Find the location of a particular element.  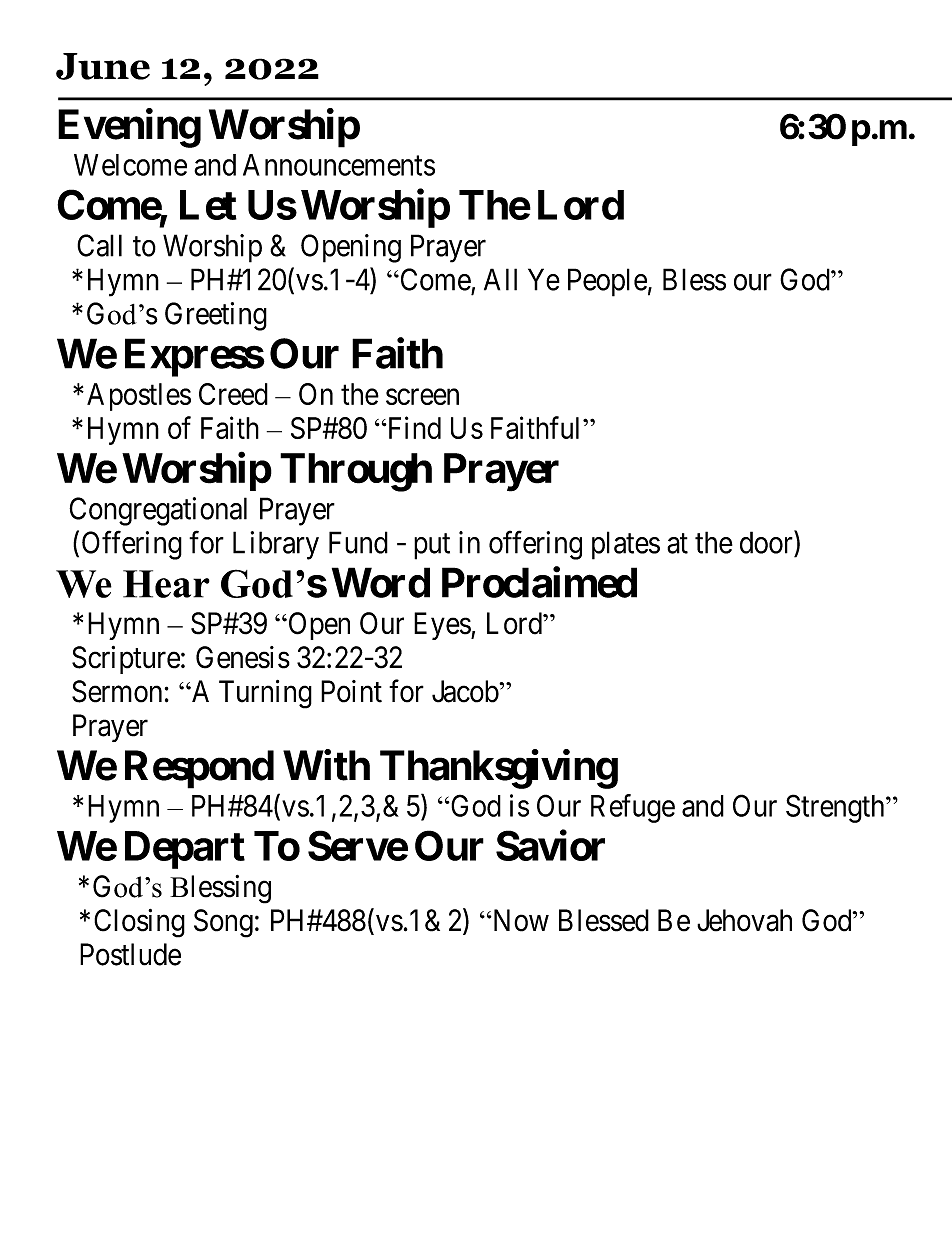

June is located at coordinates (103, 66).
